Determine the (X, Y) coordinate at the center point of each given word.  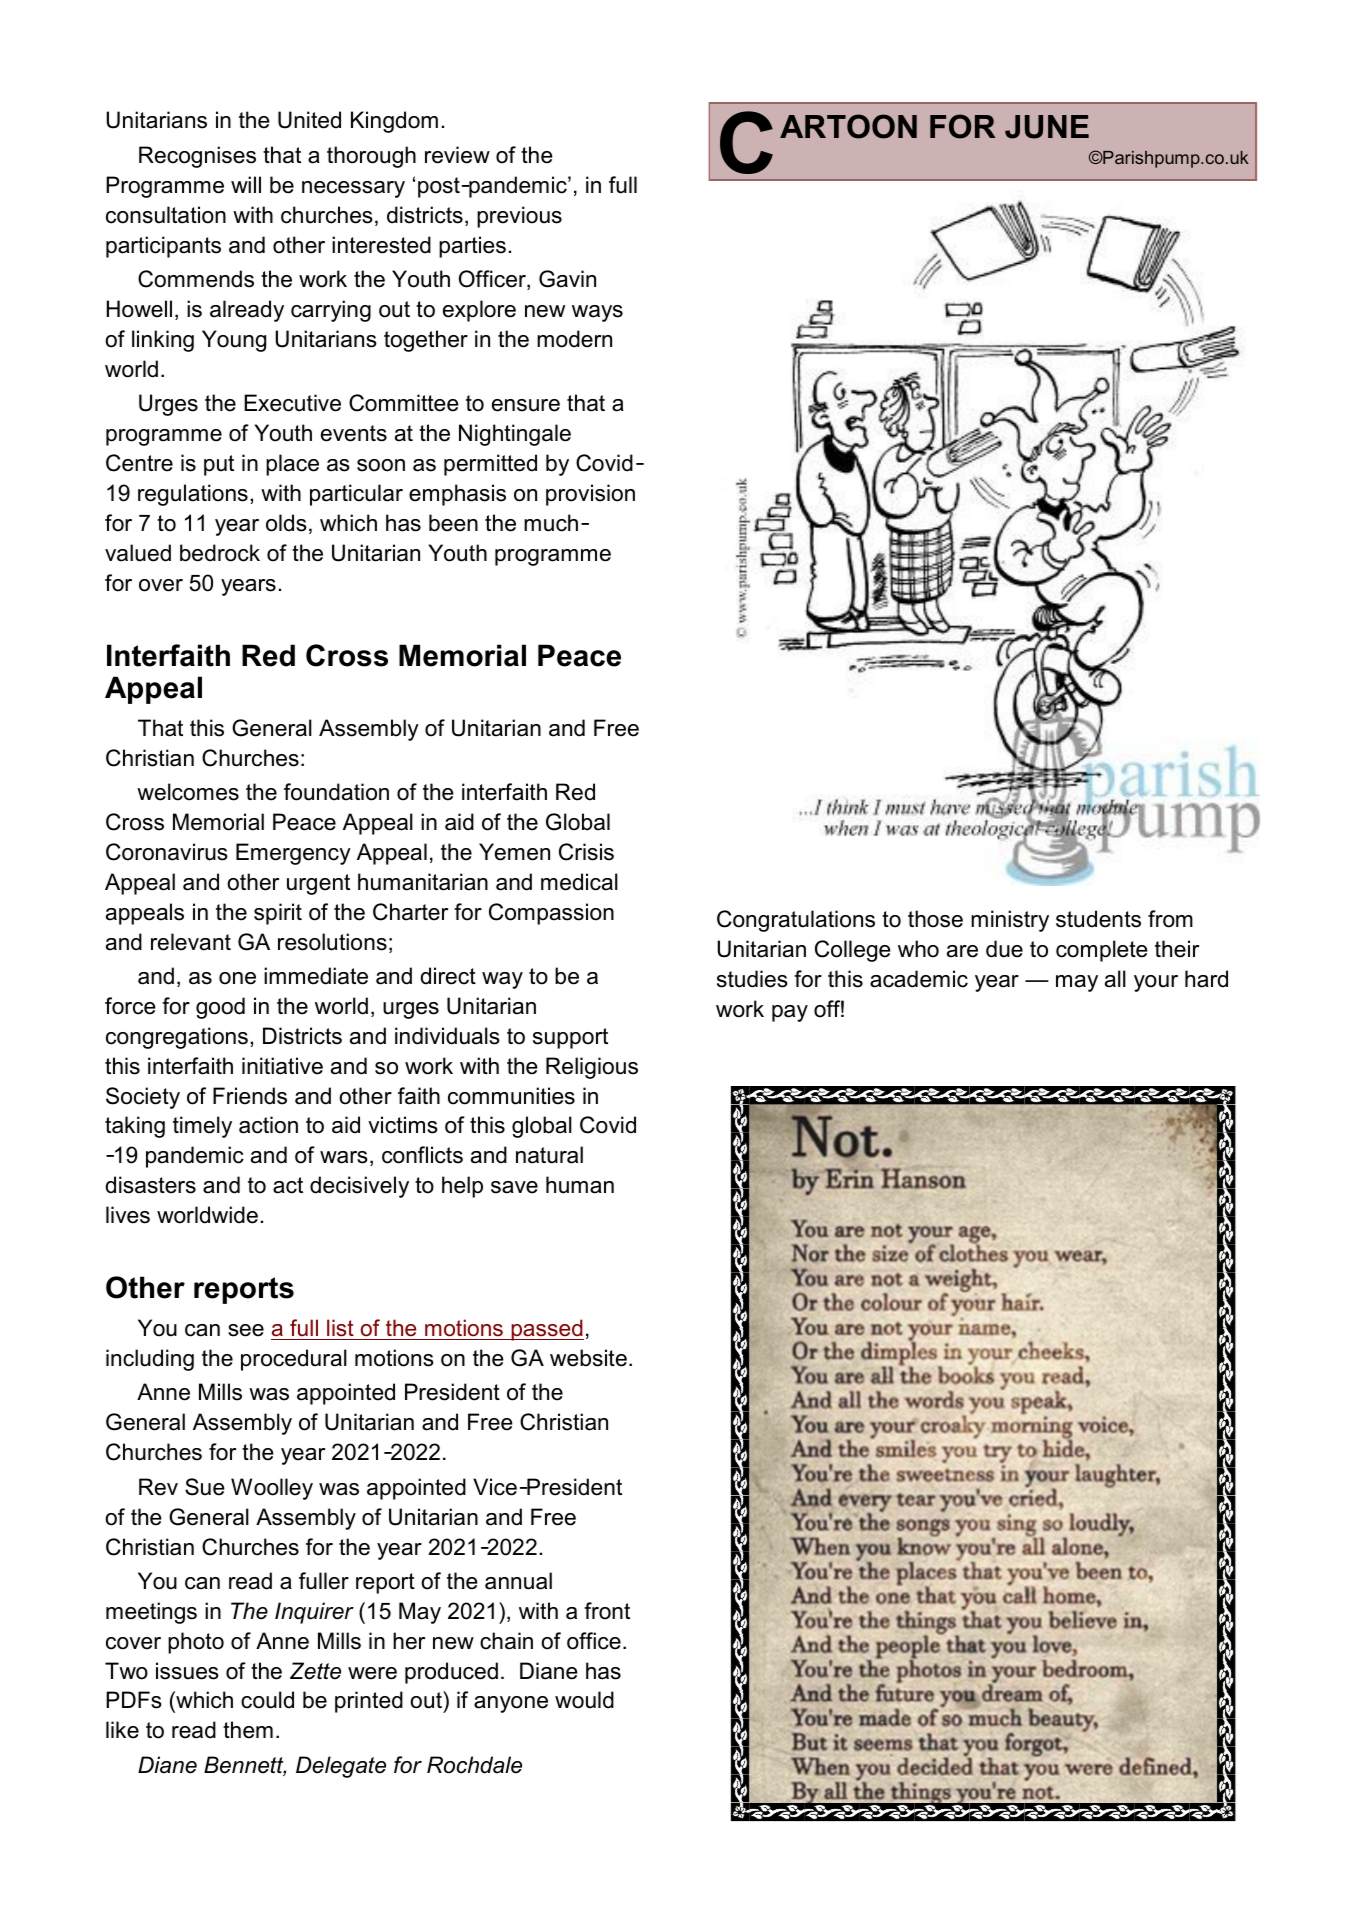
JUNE (1047, 127)
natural (549, 1155)
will (246, 184)
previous (519, 217)
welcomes (188, 792)
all (1115, 979)
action (268, 1125)
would (584, 1700)
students (1098, 919)
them (248, 1730)
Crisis (586, 852)
